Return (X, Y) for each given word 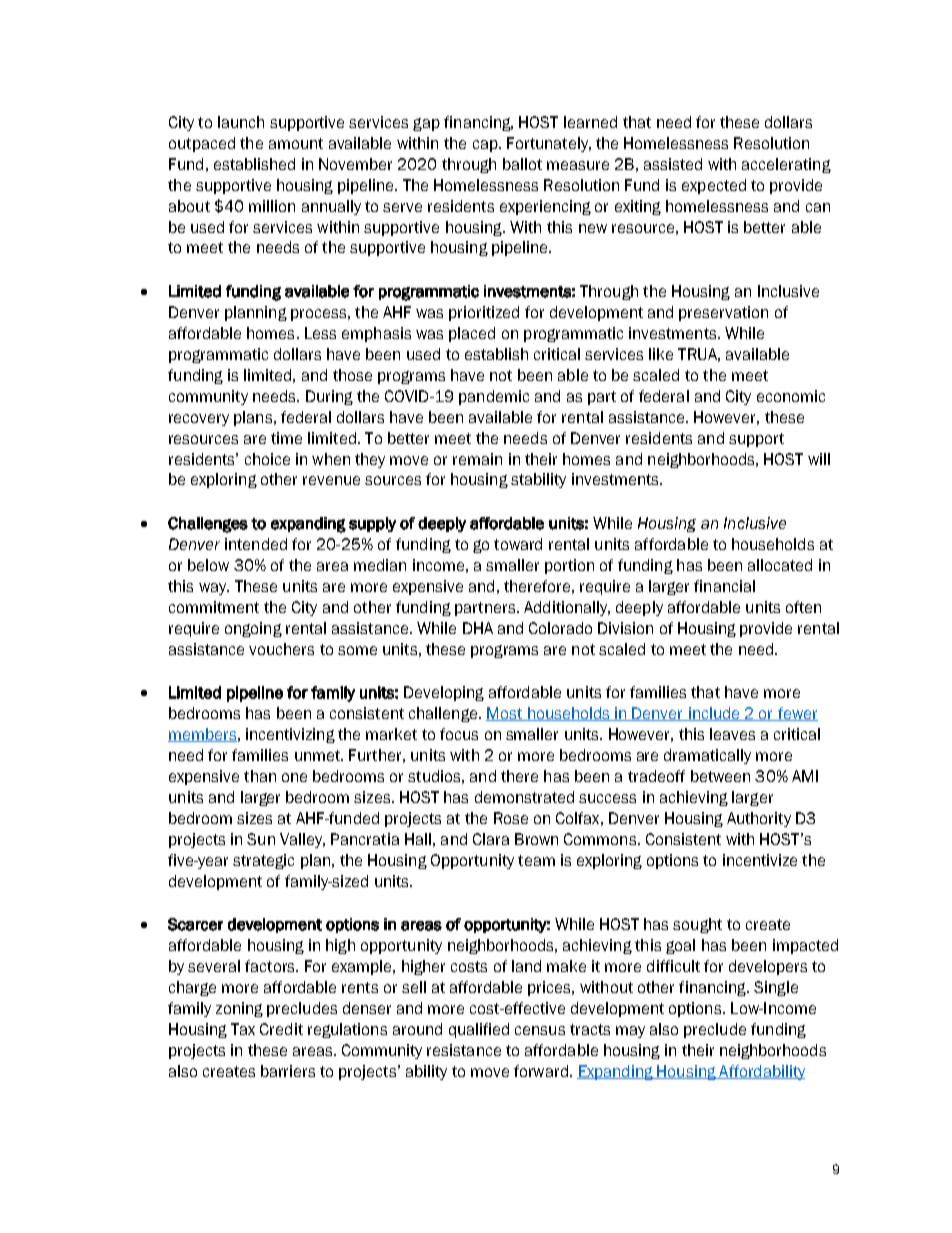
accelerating (786, 165)
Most (505, 714)
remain (477, 459)
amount (296, 143)
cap (486, 146)
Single (776, 988)
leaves (732, 734)
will (819, 459)
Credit (281, 1029)
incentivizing (290, 735)
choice (267, 459)
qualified (479, 1030)
